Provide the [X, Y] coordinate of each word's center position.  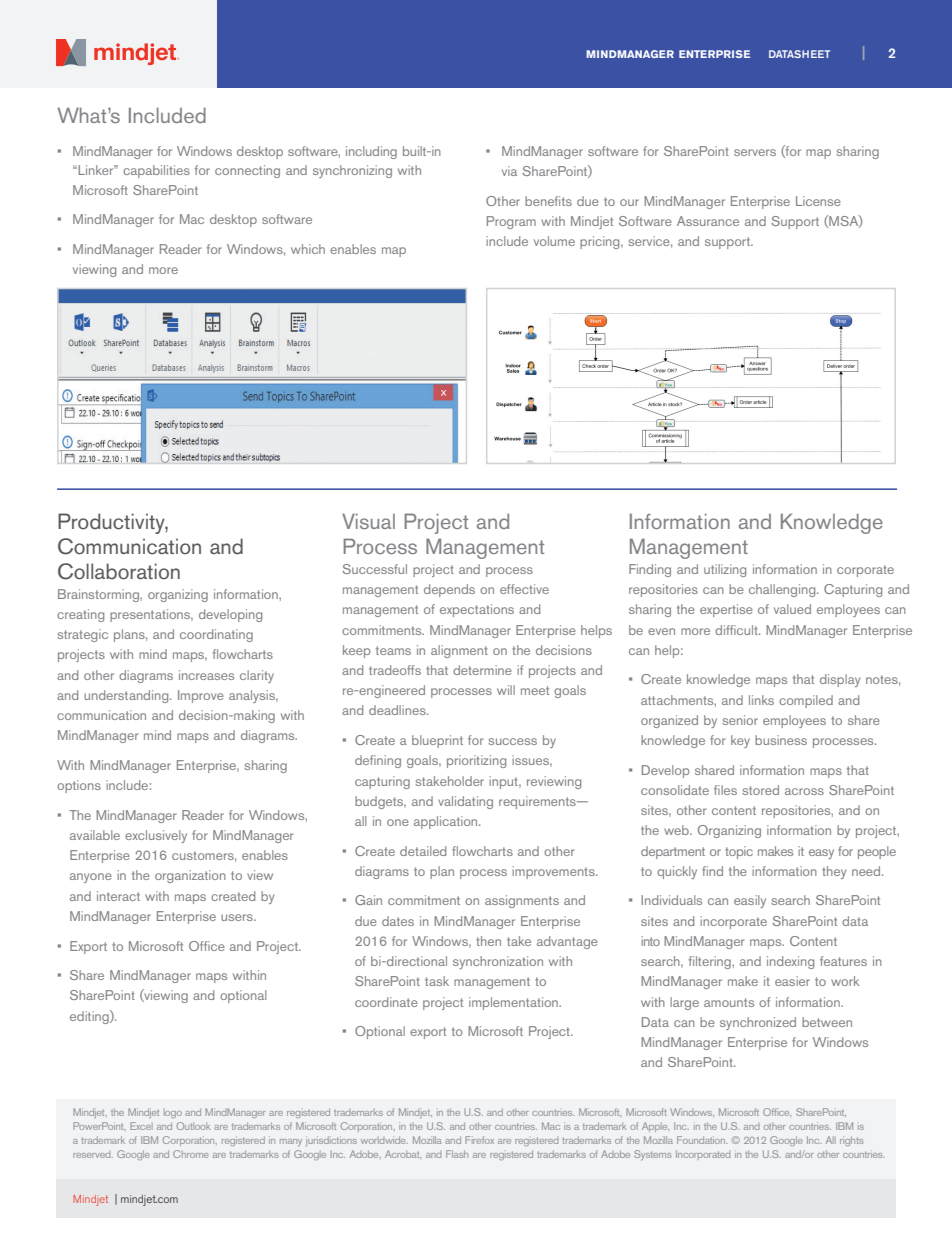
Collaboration [119, 571]
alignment [459, 651]
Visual [368, 521]
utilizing [725, 570]
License [818, 201]
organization [190, 876]
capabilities [156, 171]
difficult [737, 630]
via [509, 171]
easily [750, 901]
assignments [522, 901]
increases [206, 675]
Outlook [193, 1126]
